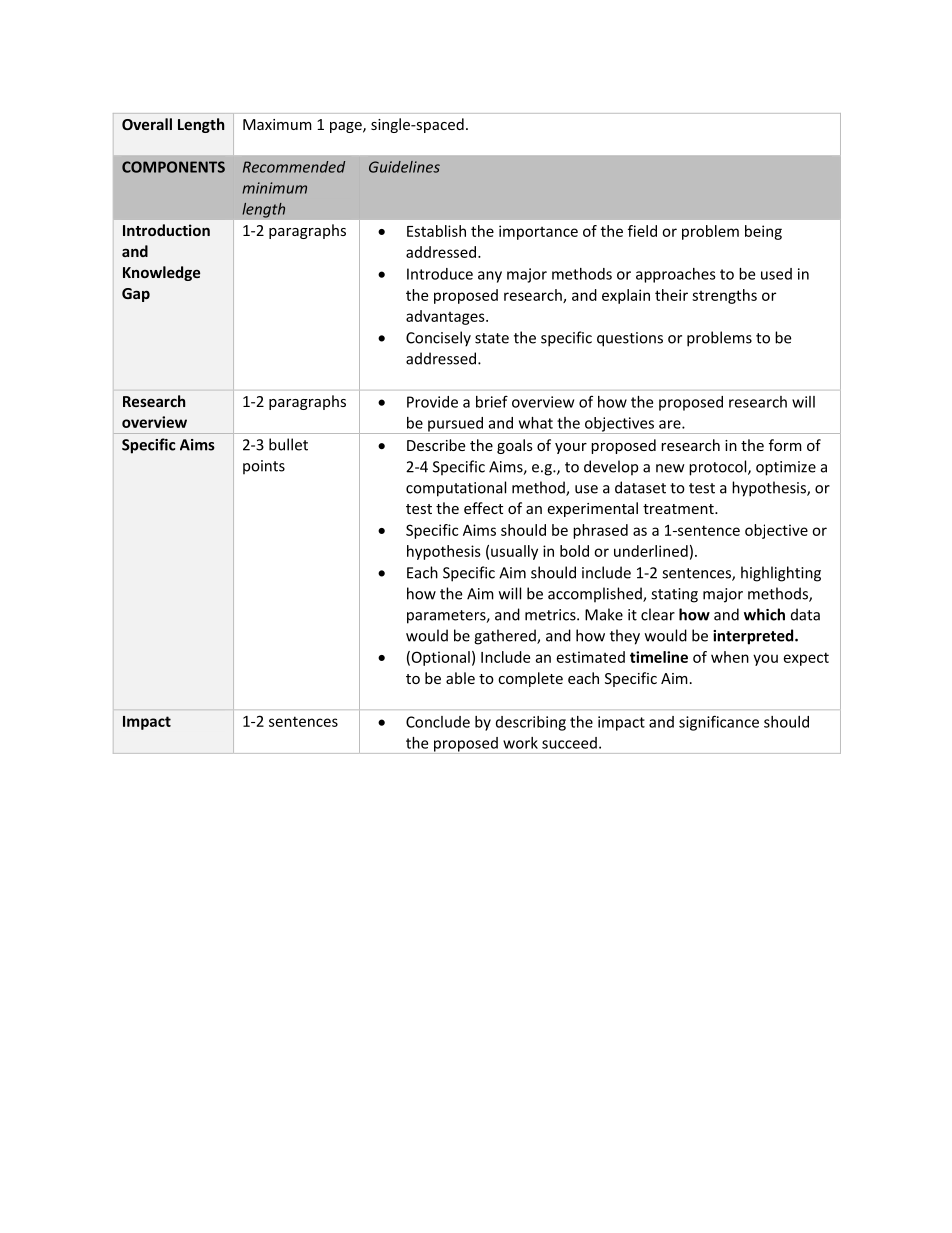 This screenshot has width=952, height=1233. Describe the element at coordinates (288, 444) in the screenshot. I see `bullet` at that location.
